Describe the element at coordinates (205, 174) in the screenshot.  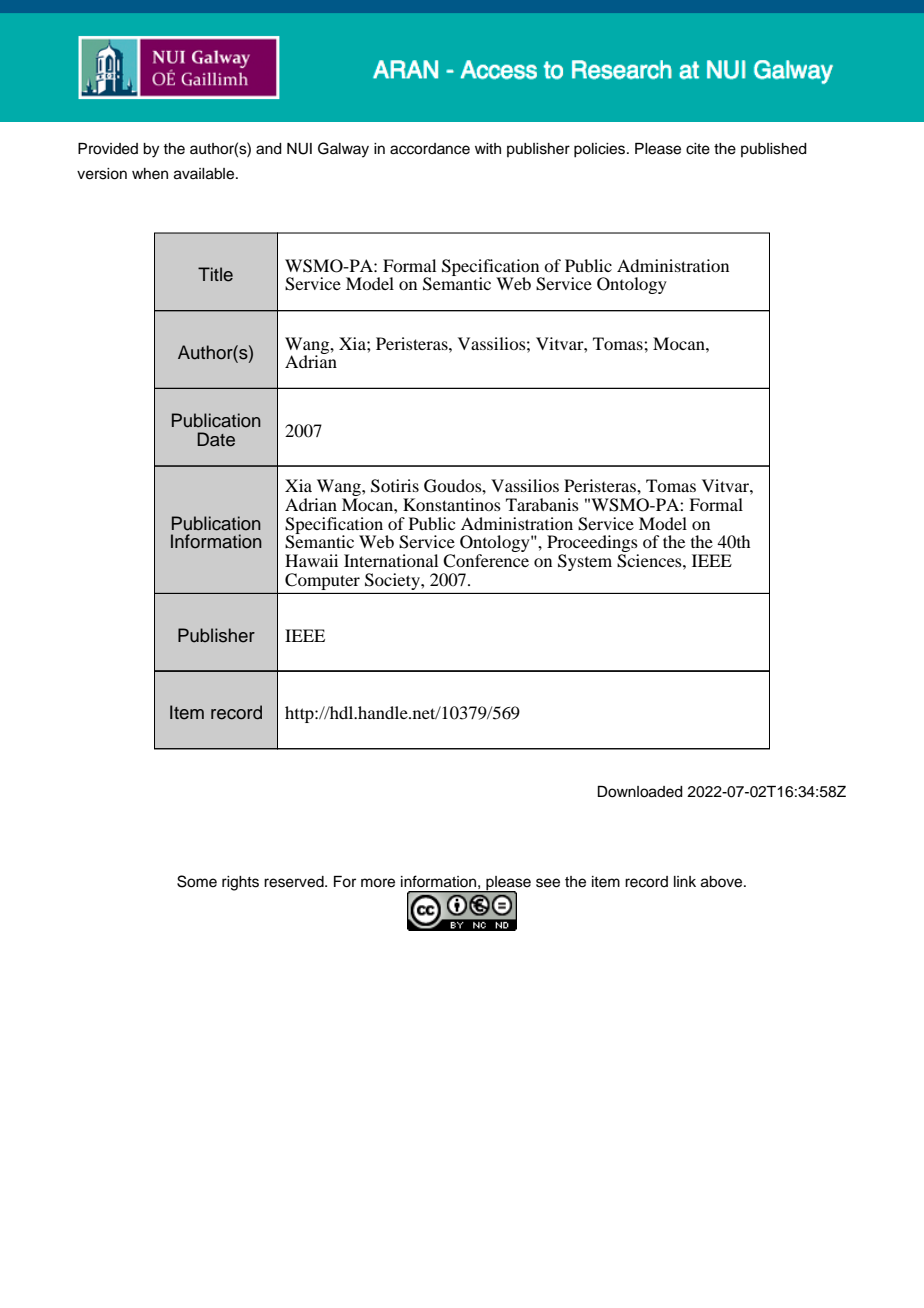
I see `available` at that location.
